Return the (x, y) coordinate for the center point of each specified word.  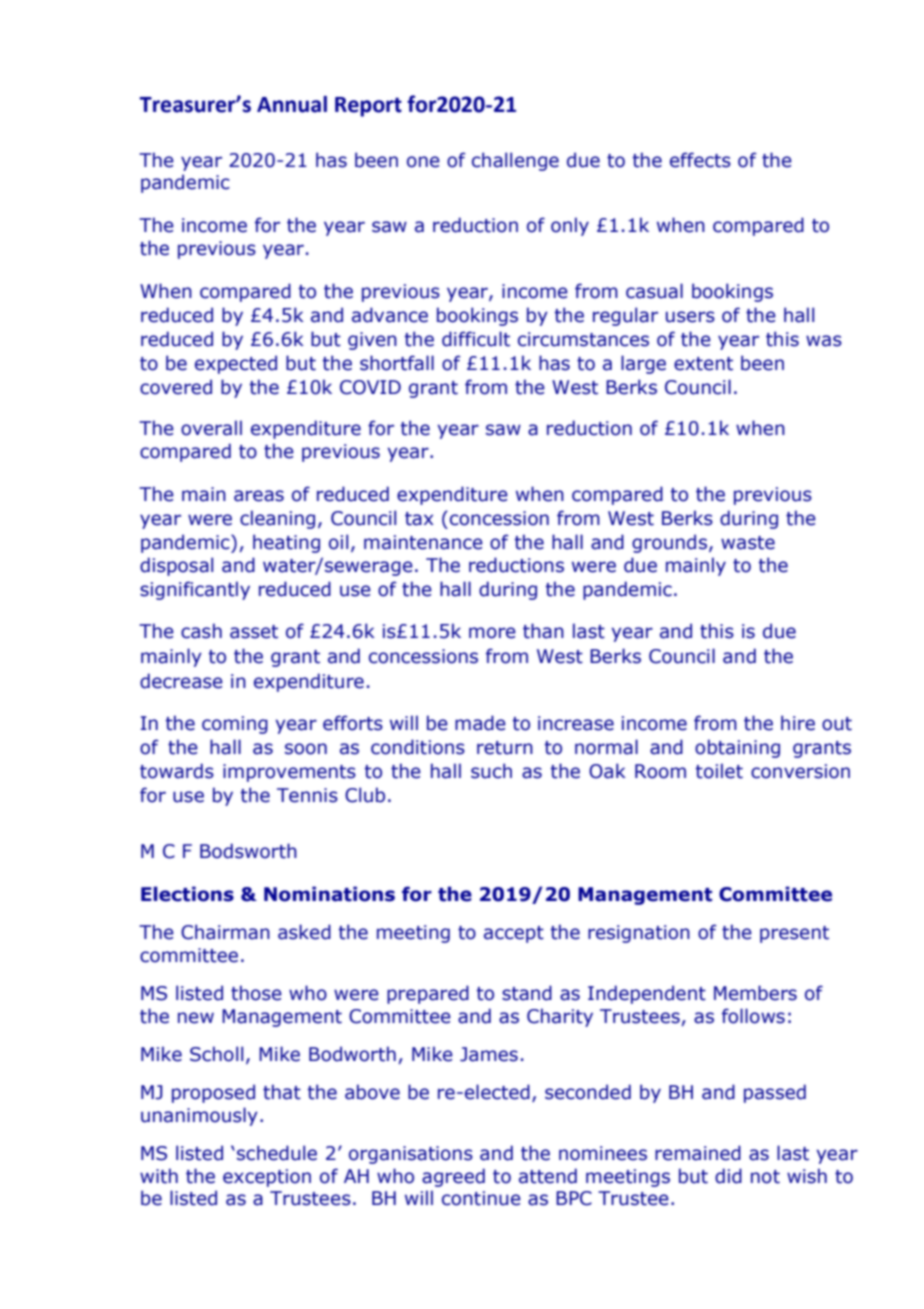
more (492, 633)
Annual (292, 104)
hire (798, 723)
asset (254, 632)
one (423, 162)
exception (267, 1178)
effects (700, 160)
